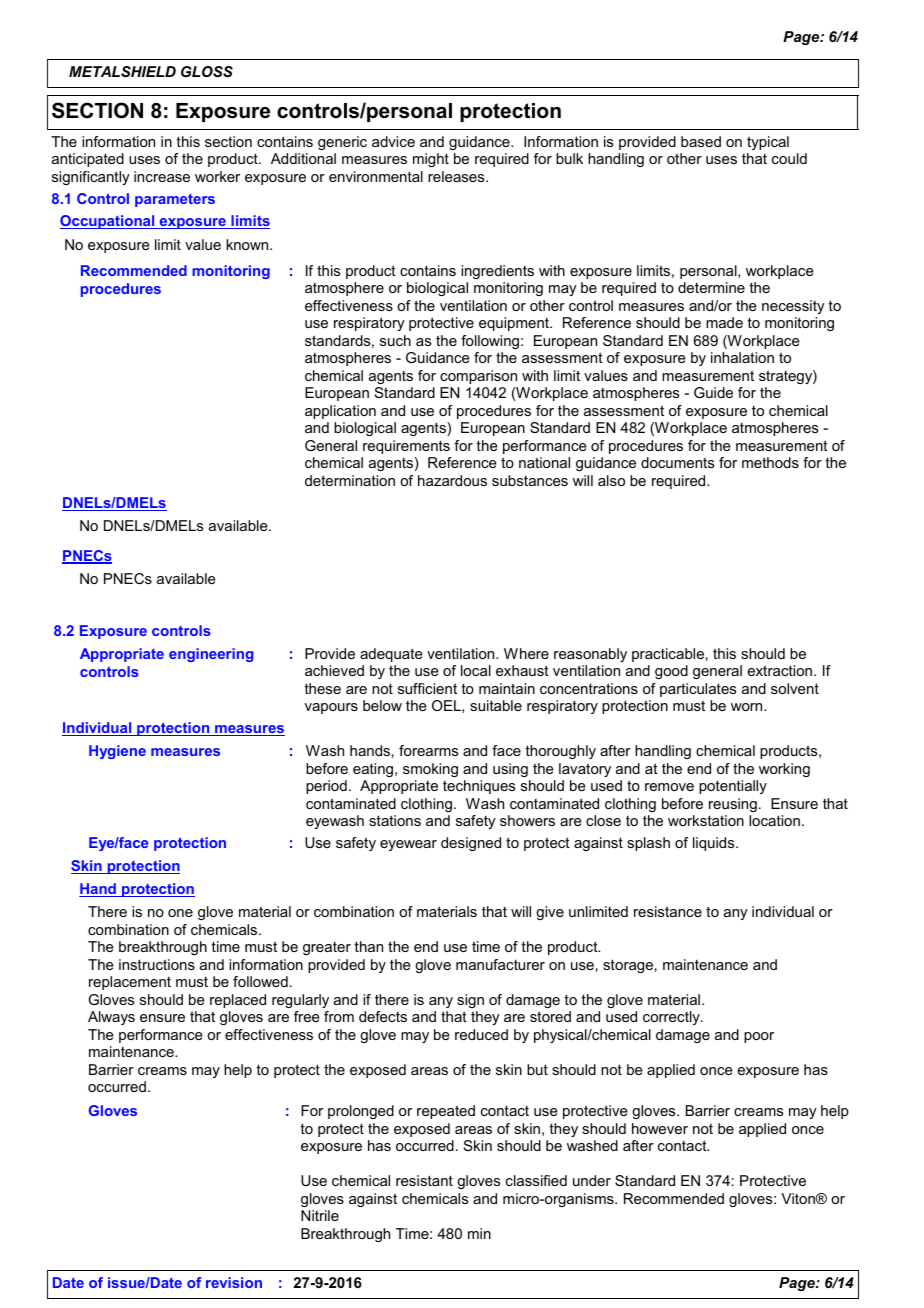 This screenshot has height=1308, width=924. I want to click on based, so click(701, 141).
